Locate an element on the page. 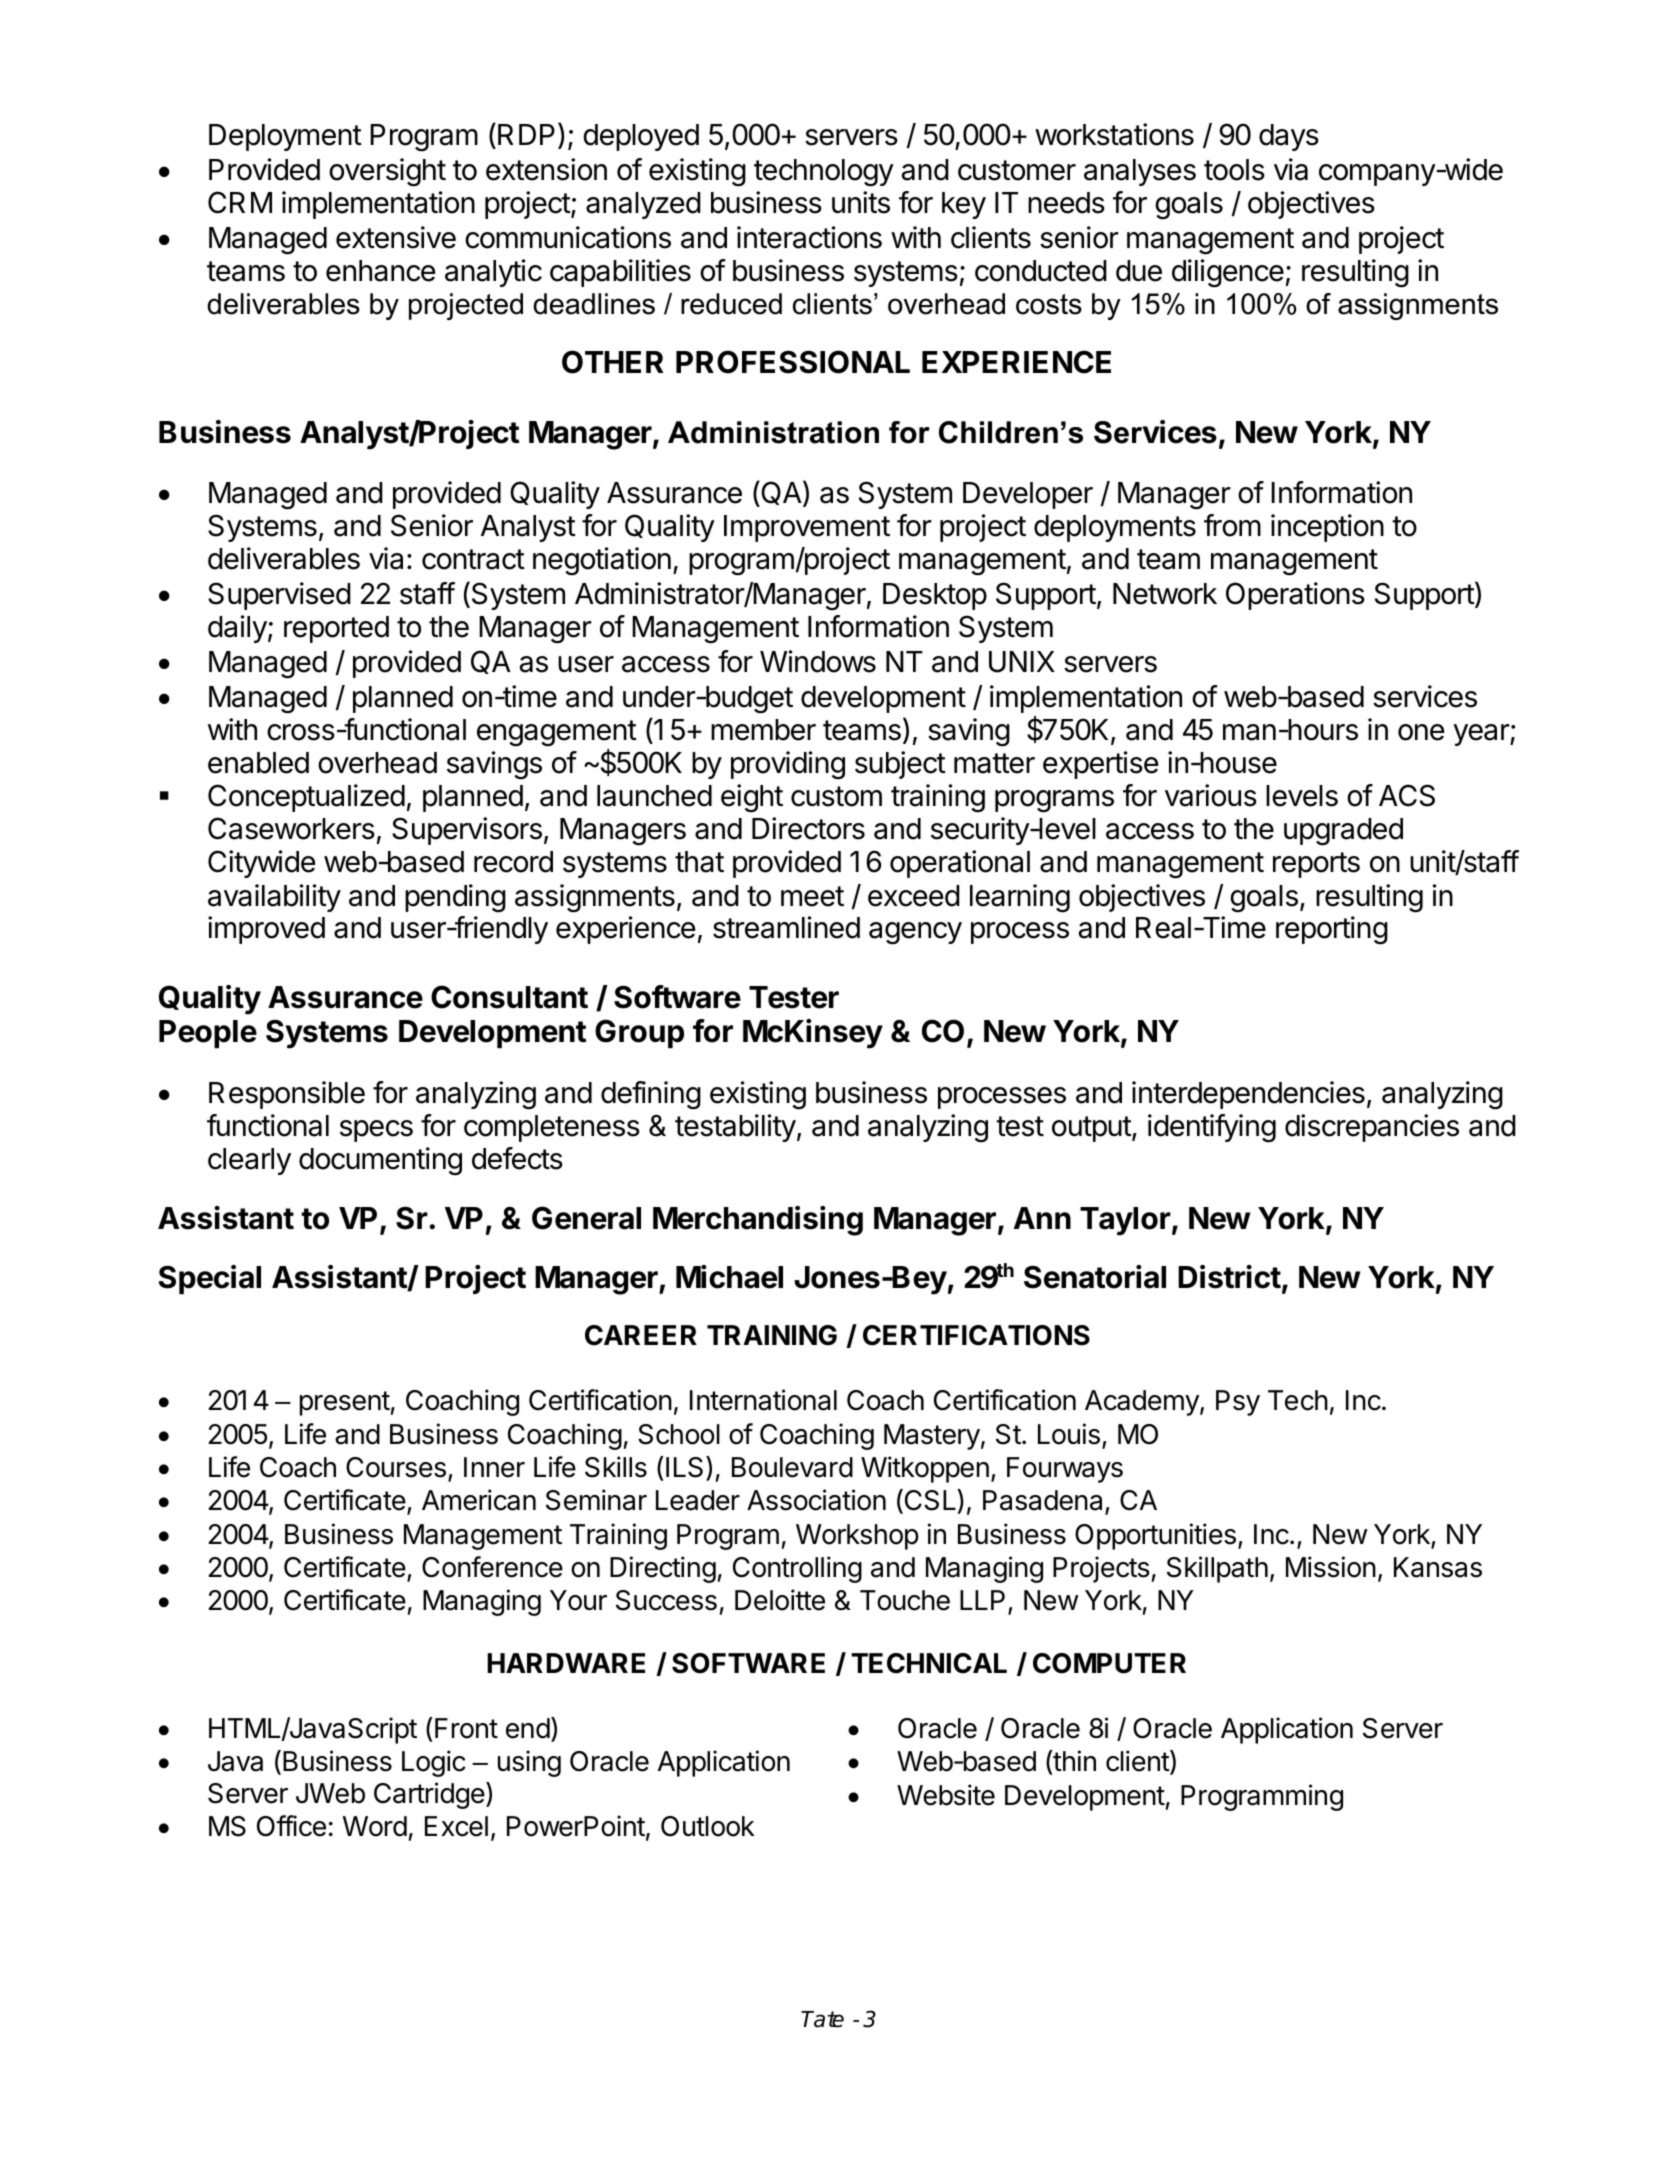 This image has height=2168, width=1675. present is located at coordinates (345, 1403).
